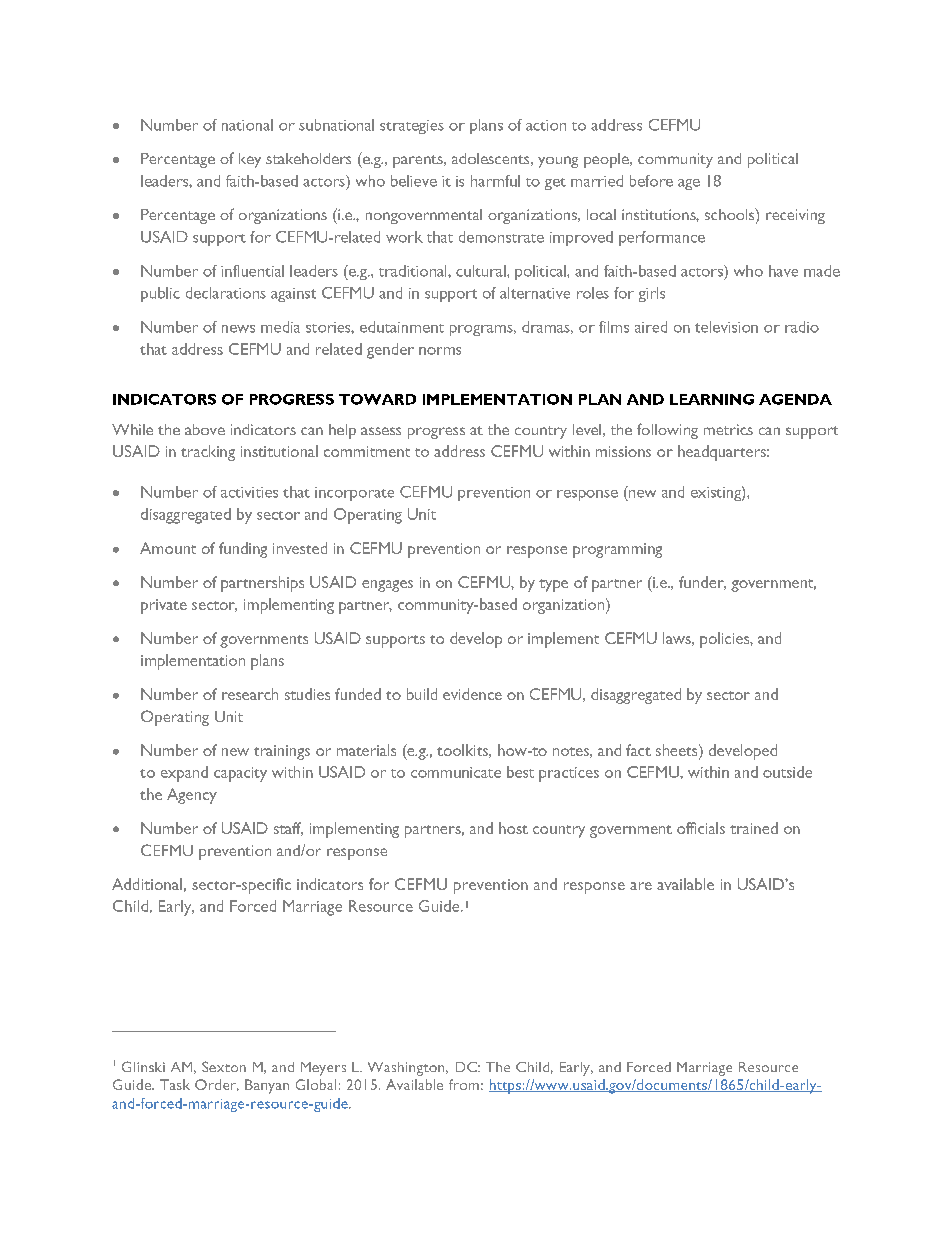  Describe the element at coordinates (495, 181) in the screenshot. I see `harmful` at that location.
